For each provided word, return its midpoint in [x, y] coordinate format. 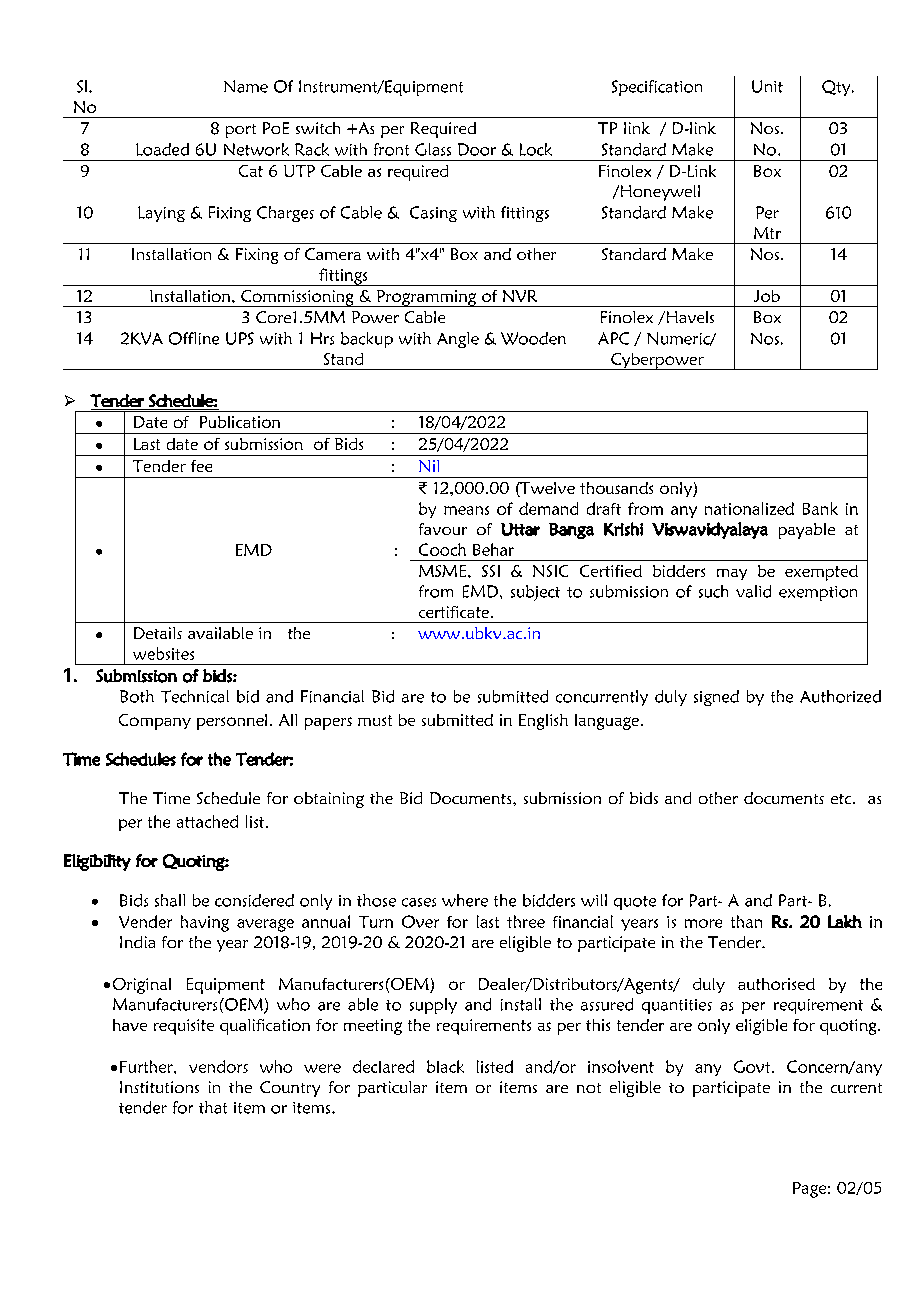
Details [158, 633]
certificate [454, 612]
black [445, 1066]
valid [753, 591]
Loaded [162, 149]
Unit [767, 86]
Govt [753, 1066]
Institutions [159, 1087]
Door [477, 149]
